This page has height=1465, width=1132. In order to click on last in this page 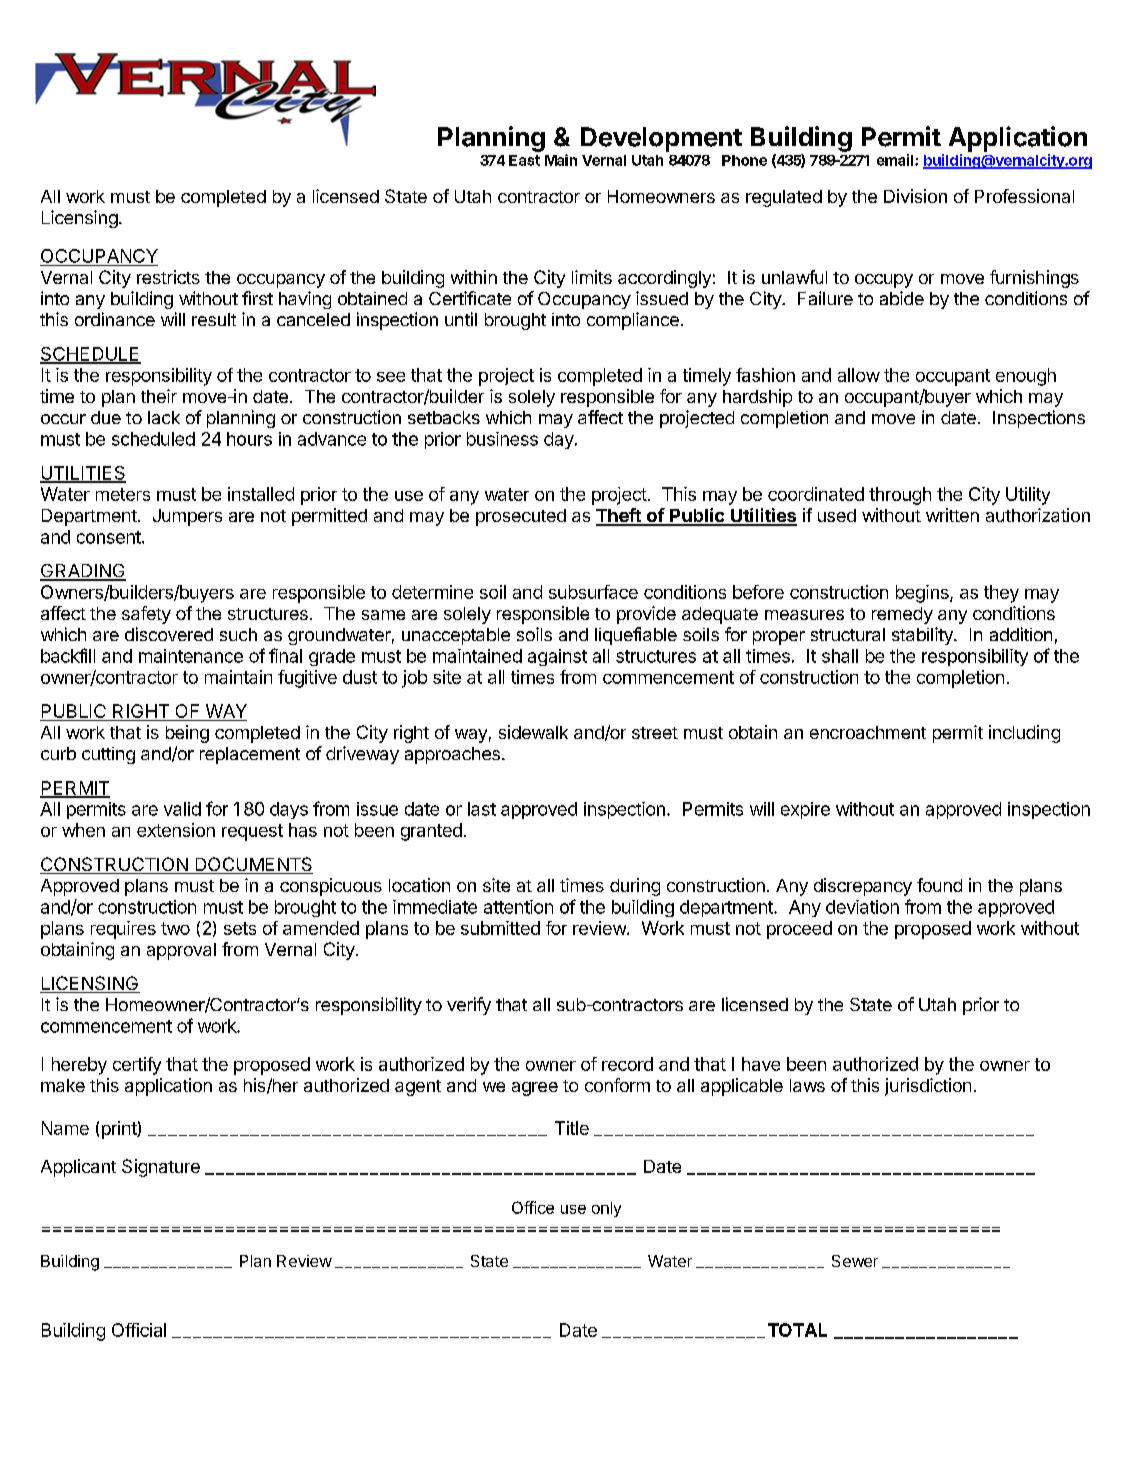, I will do `click(482, 809)`.
